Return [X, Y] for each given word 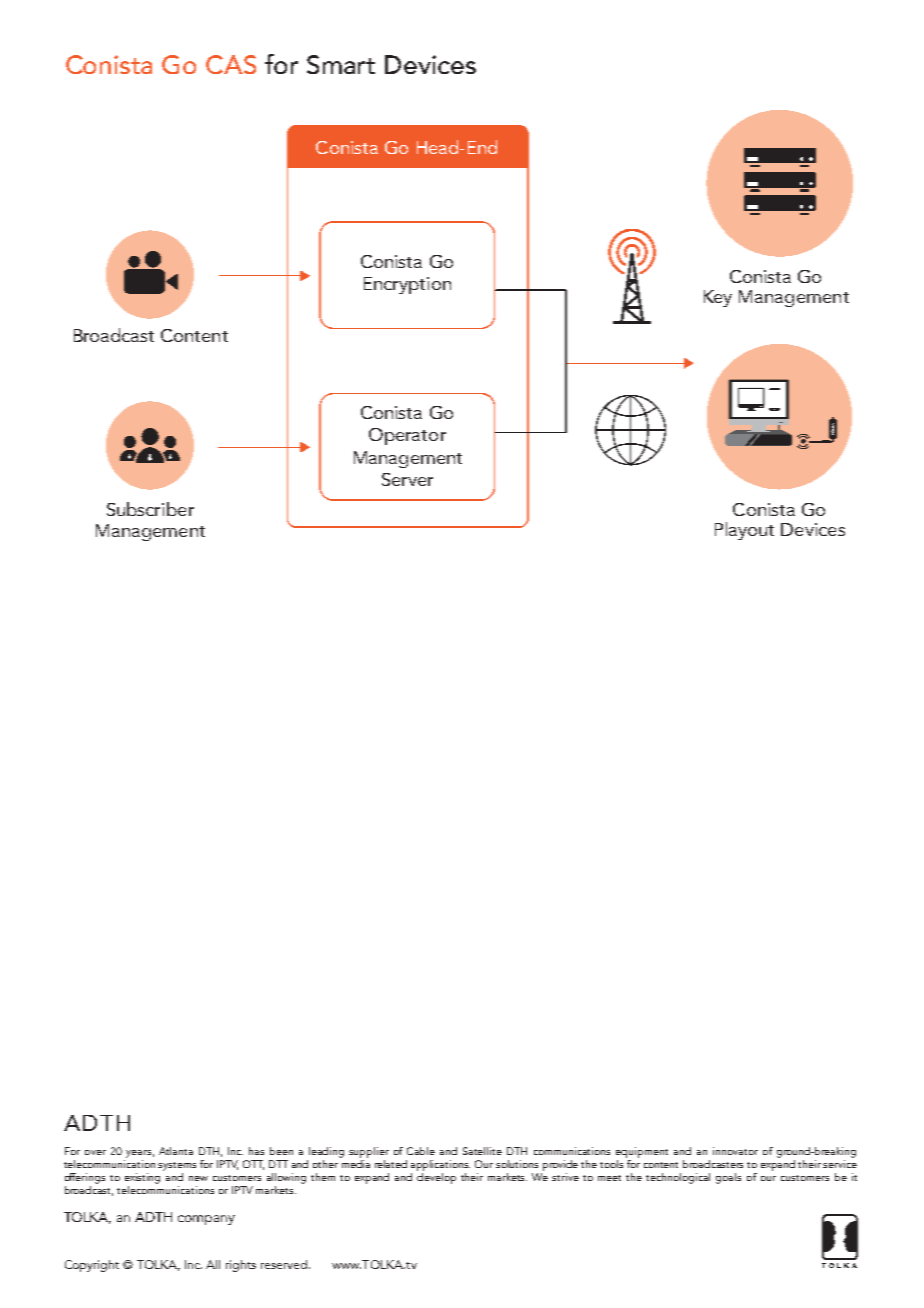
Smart [341, 64]
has [256, 1151]
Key [718, 298]
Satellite [482, 1151]
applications [440, 1167]
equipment [642, 1154]
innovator [735, 1151]
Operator [407, 436]
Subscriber [150, 509]
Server [407, 479]
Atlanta [176, 1151]
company [206, 1220]
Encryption [407, 285]
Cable [421, 1151]
